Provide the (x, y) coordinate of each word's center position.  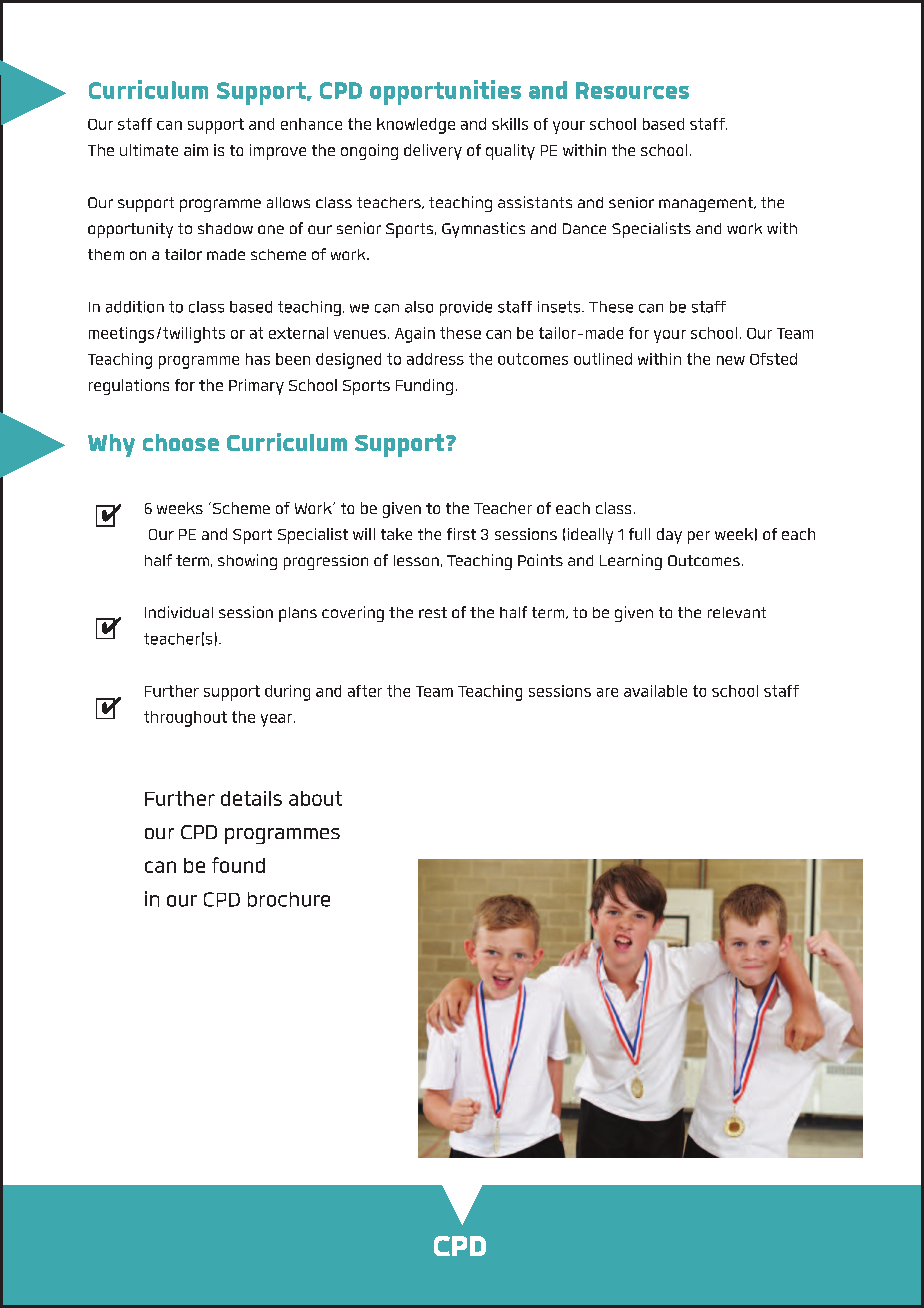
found (238, 865)
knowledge (416, 126)
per (699, 537)
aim (196, 150)
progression (326, 562)
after (365, 691)
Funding (424, 387)
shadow (225, 228)
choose (181, 442)
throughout (185, 719)
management (707, 204)
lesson (416, 560)
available (655, 691)
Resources (632, 90)
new (731, 360)
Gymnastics (483, 230)
